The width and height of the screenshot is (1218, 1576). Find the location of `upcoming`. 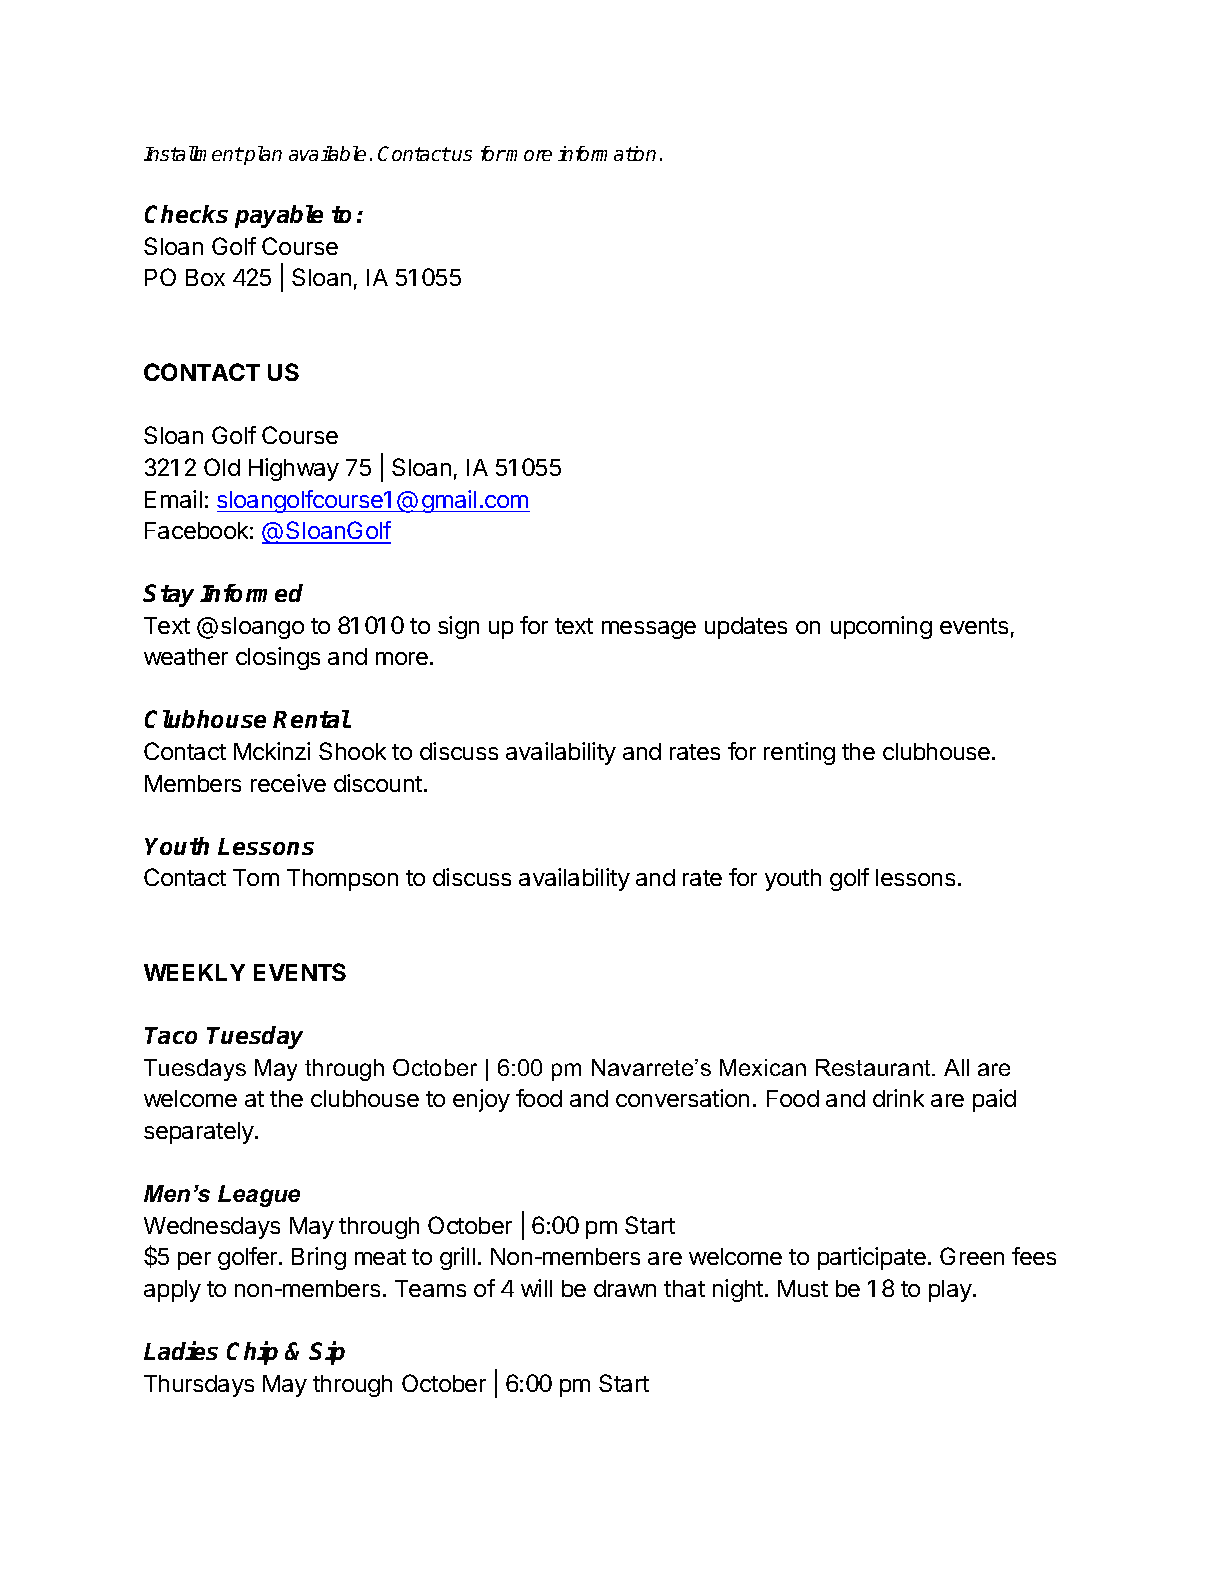

upcoming is located at coordinates (881, 627).
